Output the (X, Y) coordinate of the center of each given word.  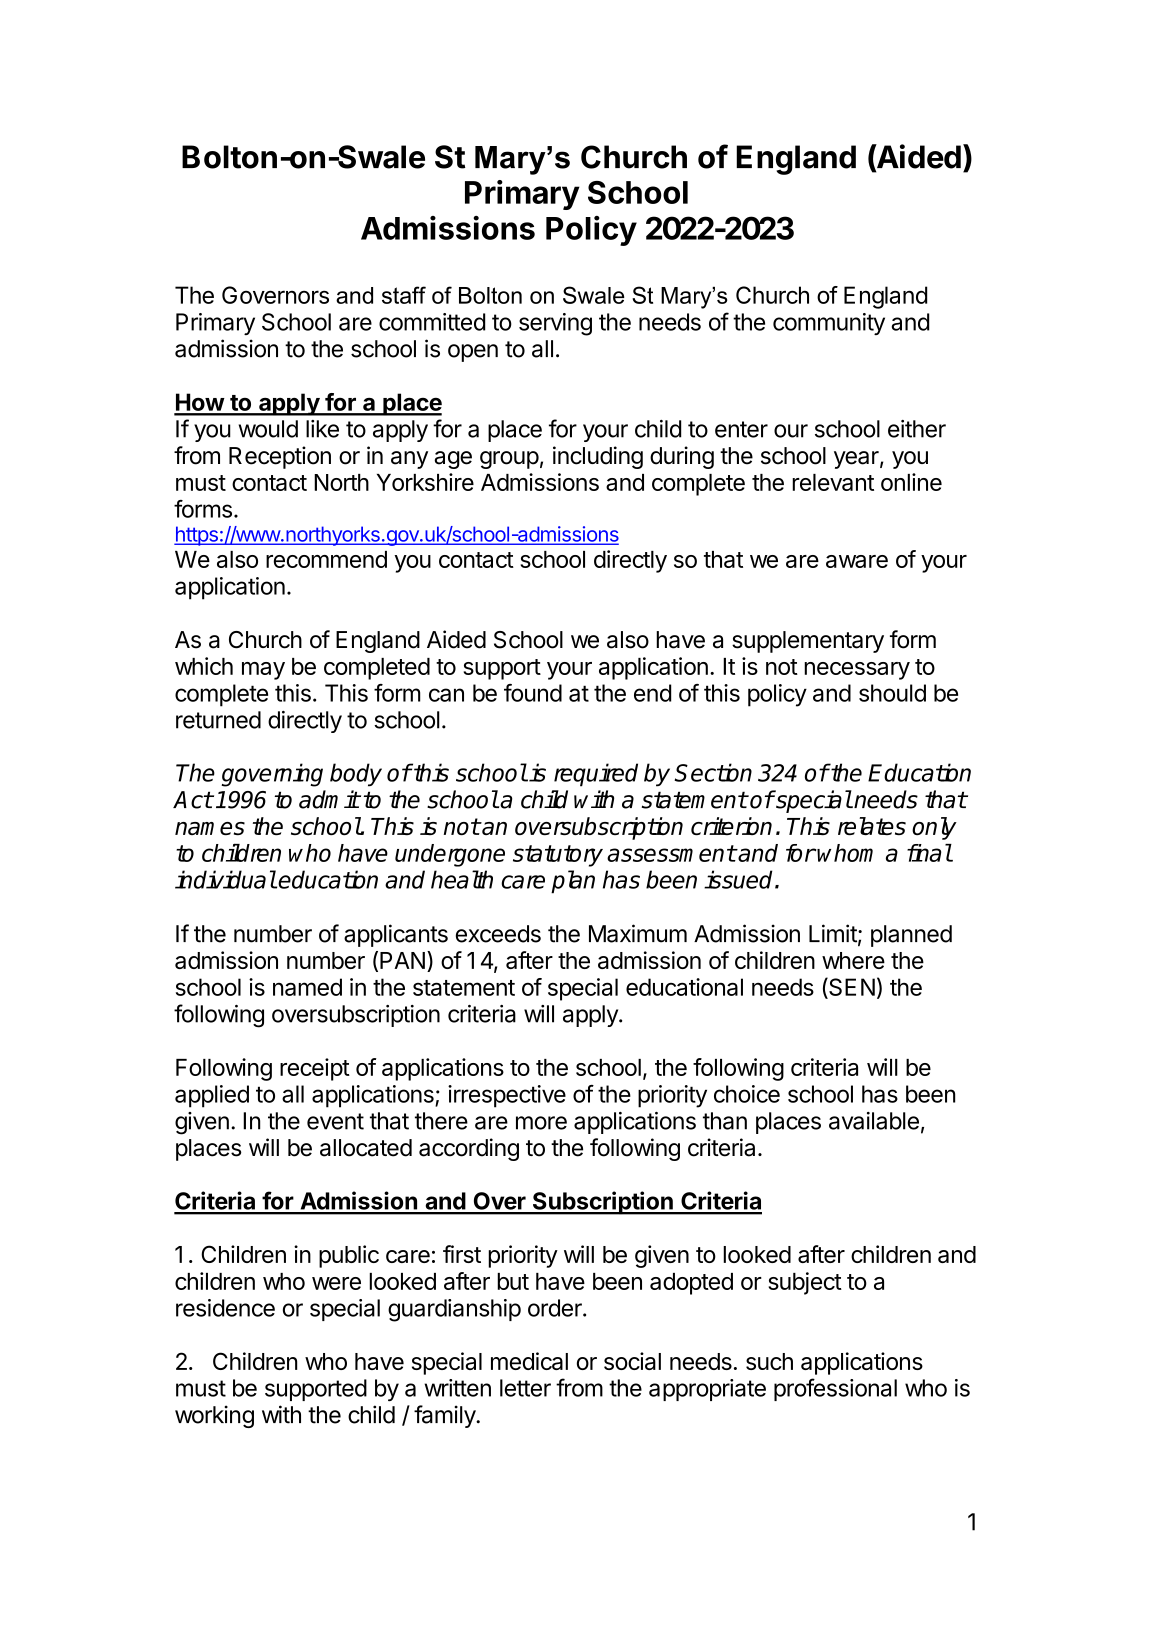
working (214, 1416)
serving (555, 324)
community (829, 324)
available (874, 1121)
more (541, 1123)
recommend (326, 559)
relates (872, 826)
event (335, 1121)
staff (404, 295)
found (533, 693)
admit (329, 799)
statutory (558, 856)
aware (857, 561)
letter (525, 1388)
